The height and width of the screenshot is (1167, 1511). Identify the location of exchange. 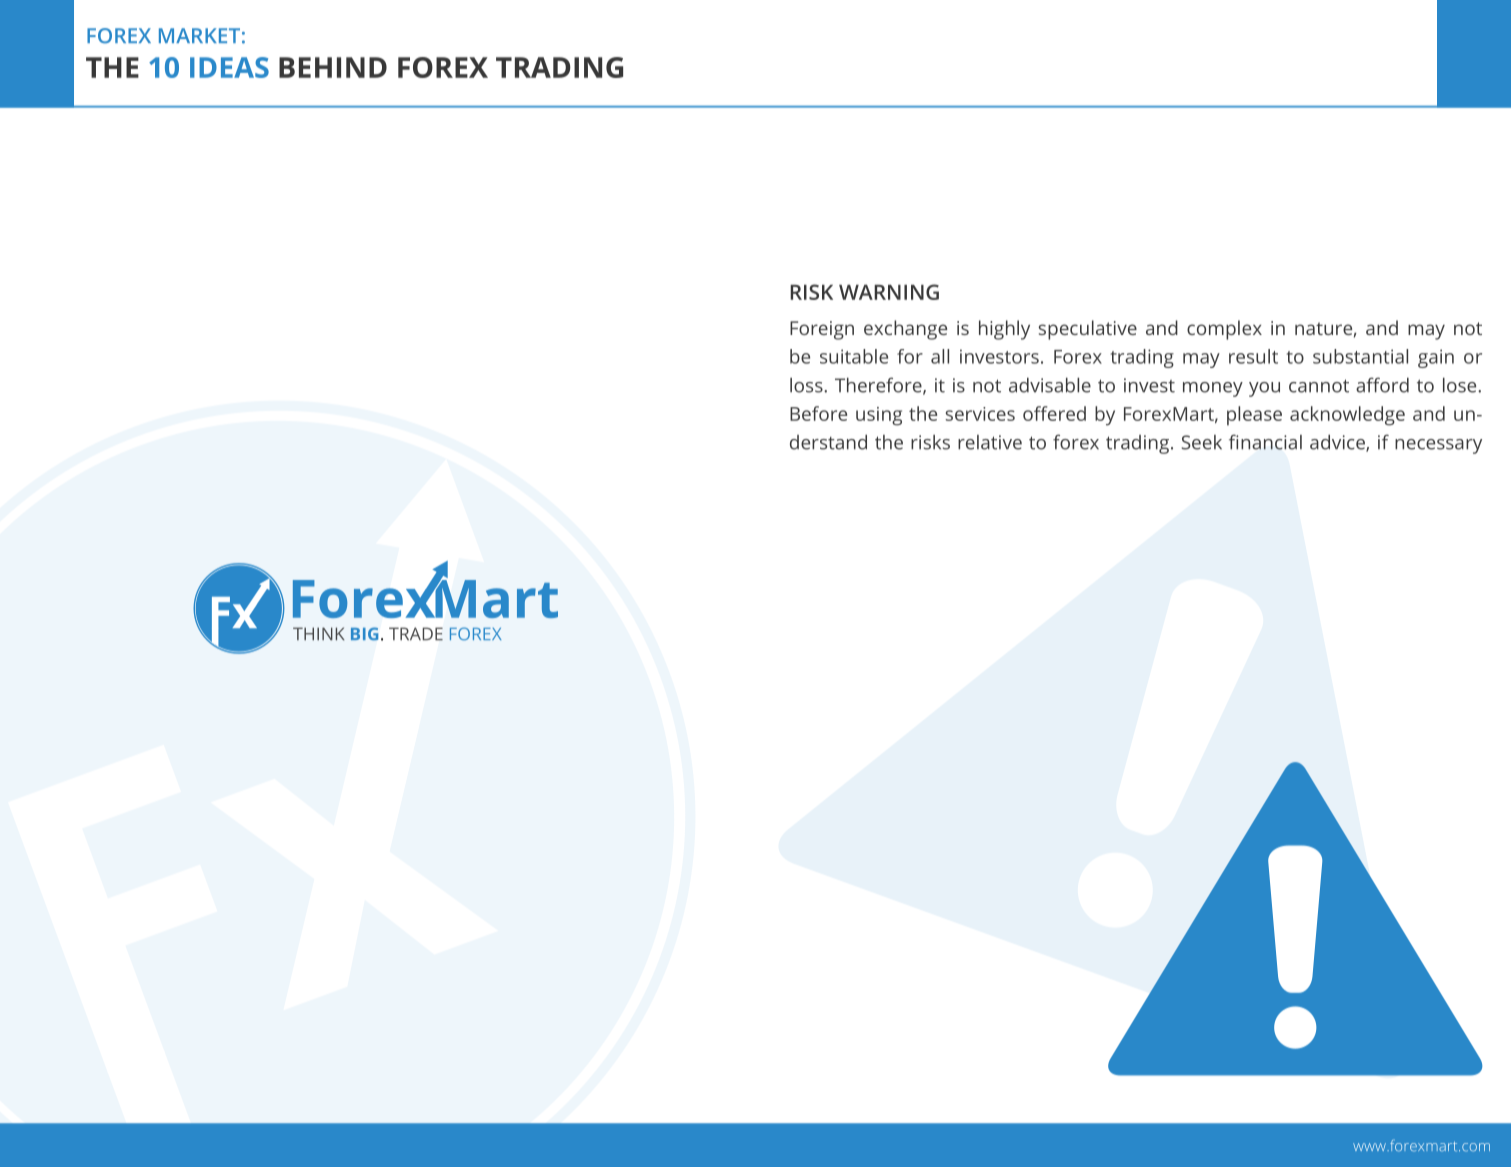
(905, 330).
